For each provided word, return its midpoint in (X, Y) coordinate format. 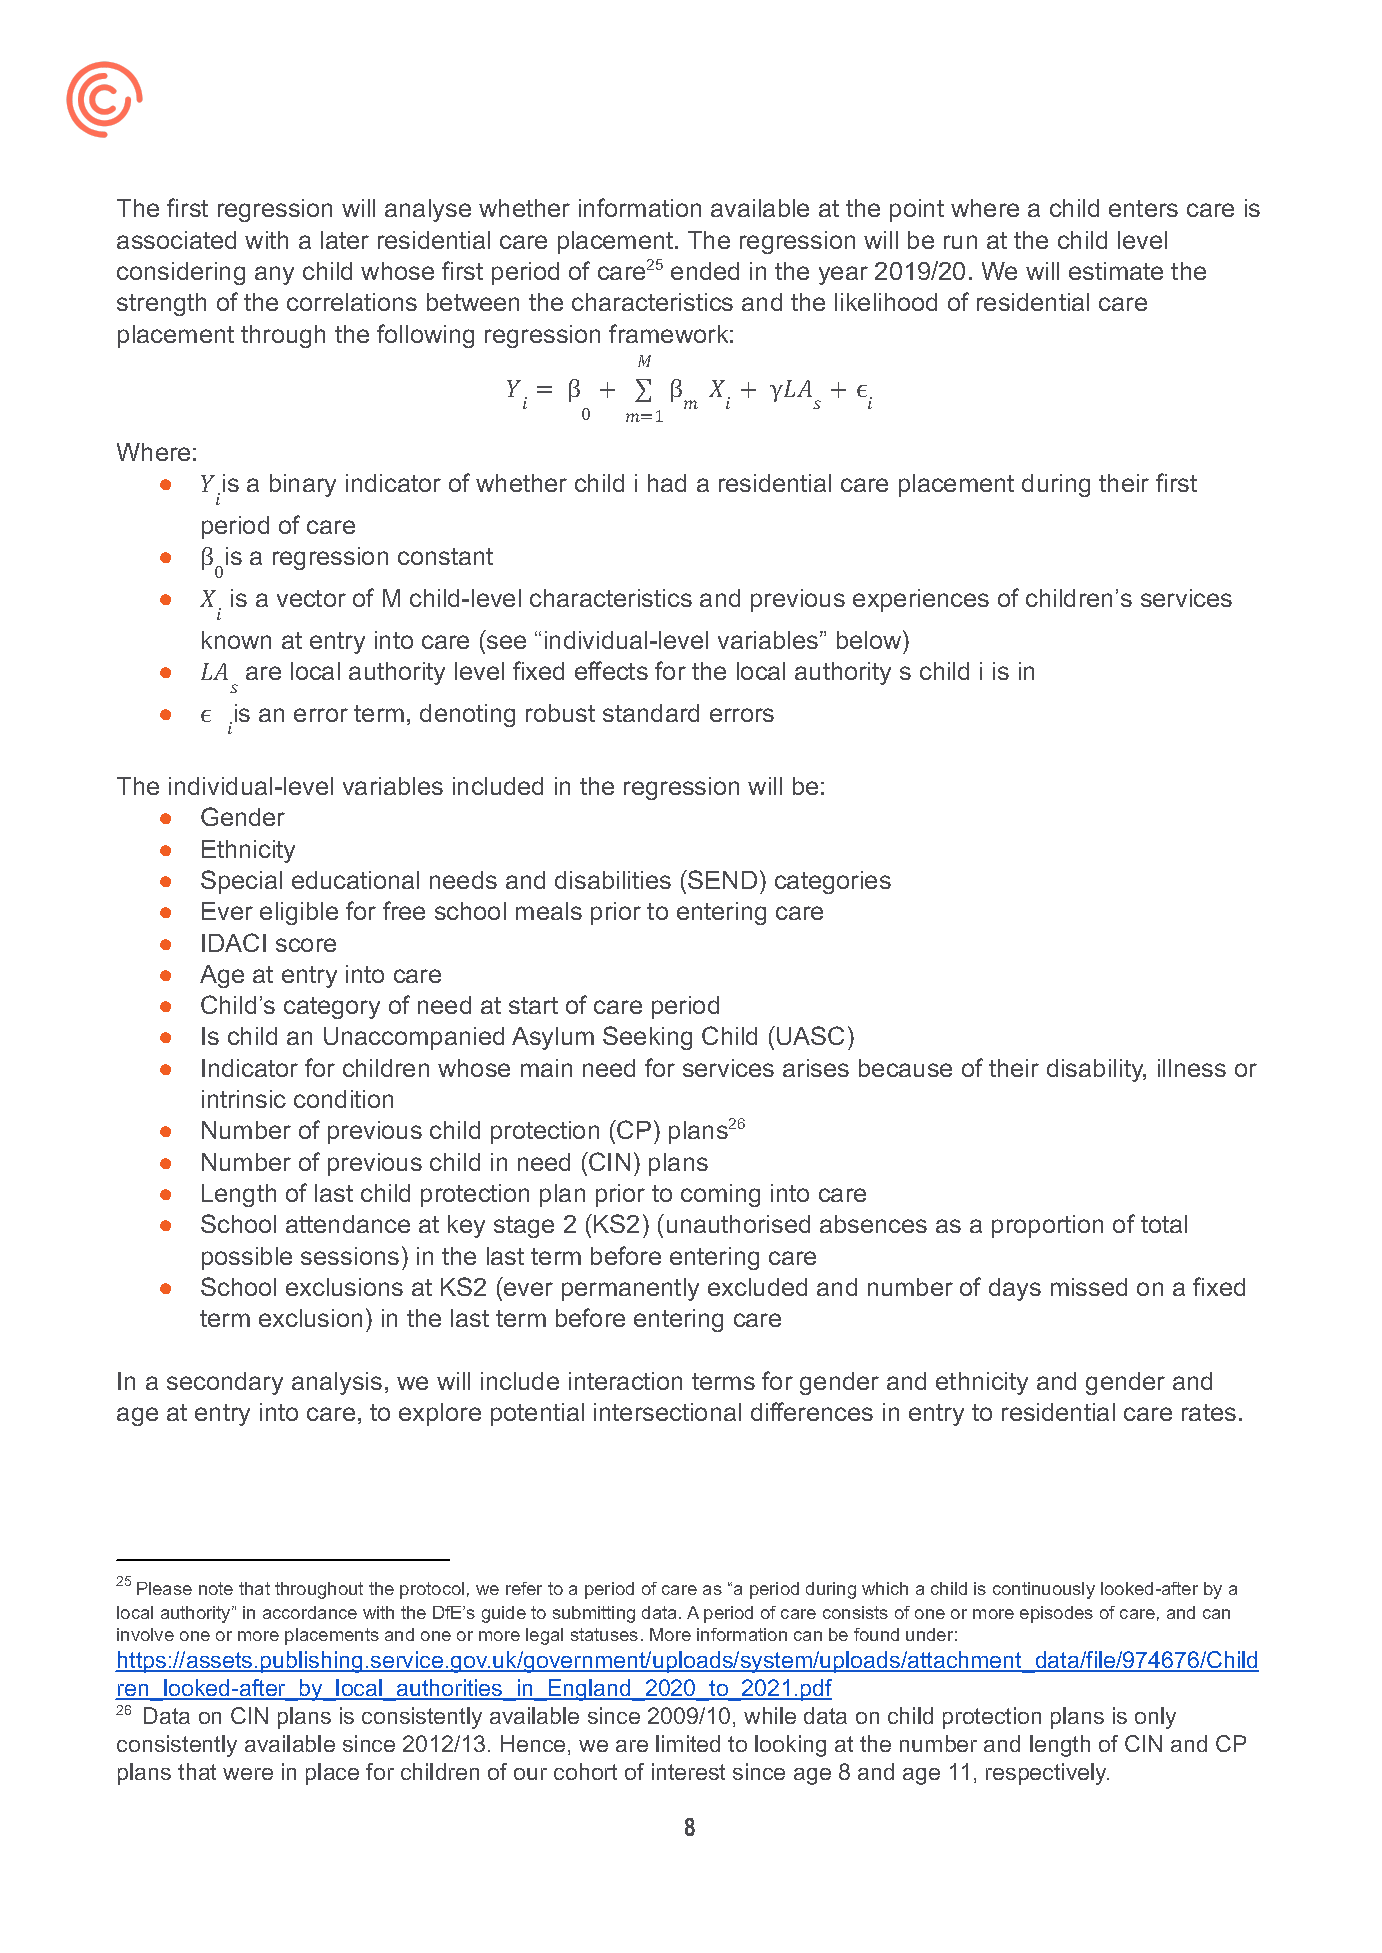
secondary (225, 1383)
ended (705, 271)
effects (611, 670)
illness (1192, 1068)
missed (1089, 1287)
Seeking (647, 1038)
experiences (921, 600)
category (332, 1008)
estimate (1116, 271)
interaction (625, 1381)
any (274, 275)
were (248, 1774)
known (236, 640)
